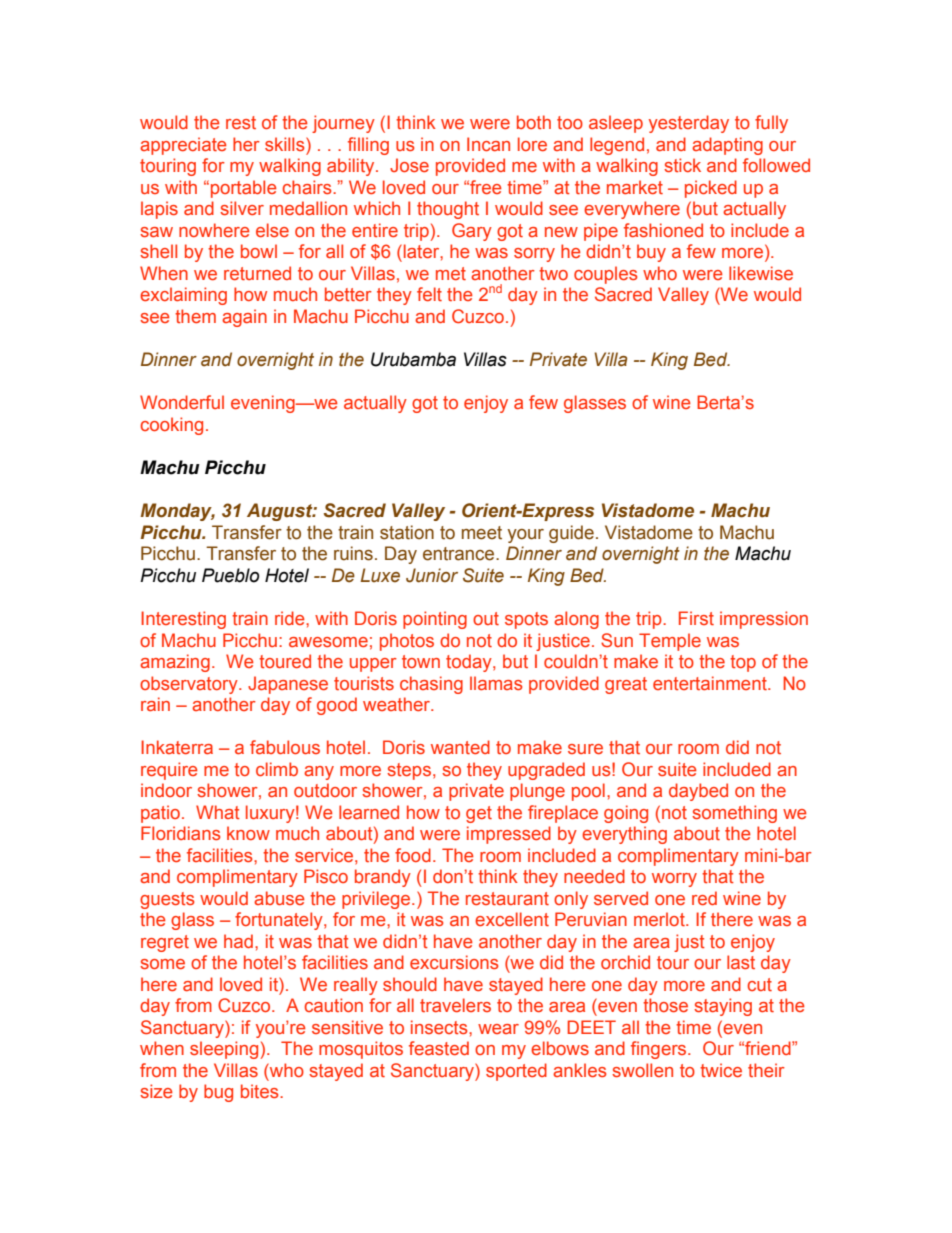  What do you see at coordinates (488, 144) in the screenshot?
I see `Incan` at bounding box center [488, 144].
